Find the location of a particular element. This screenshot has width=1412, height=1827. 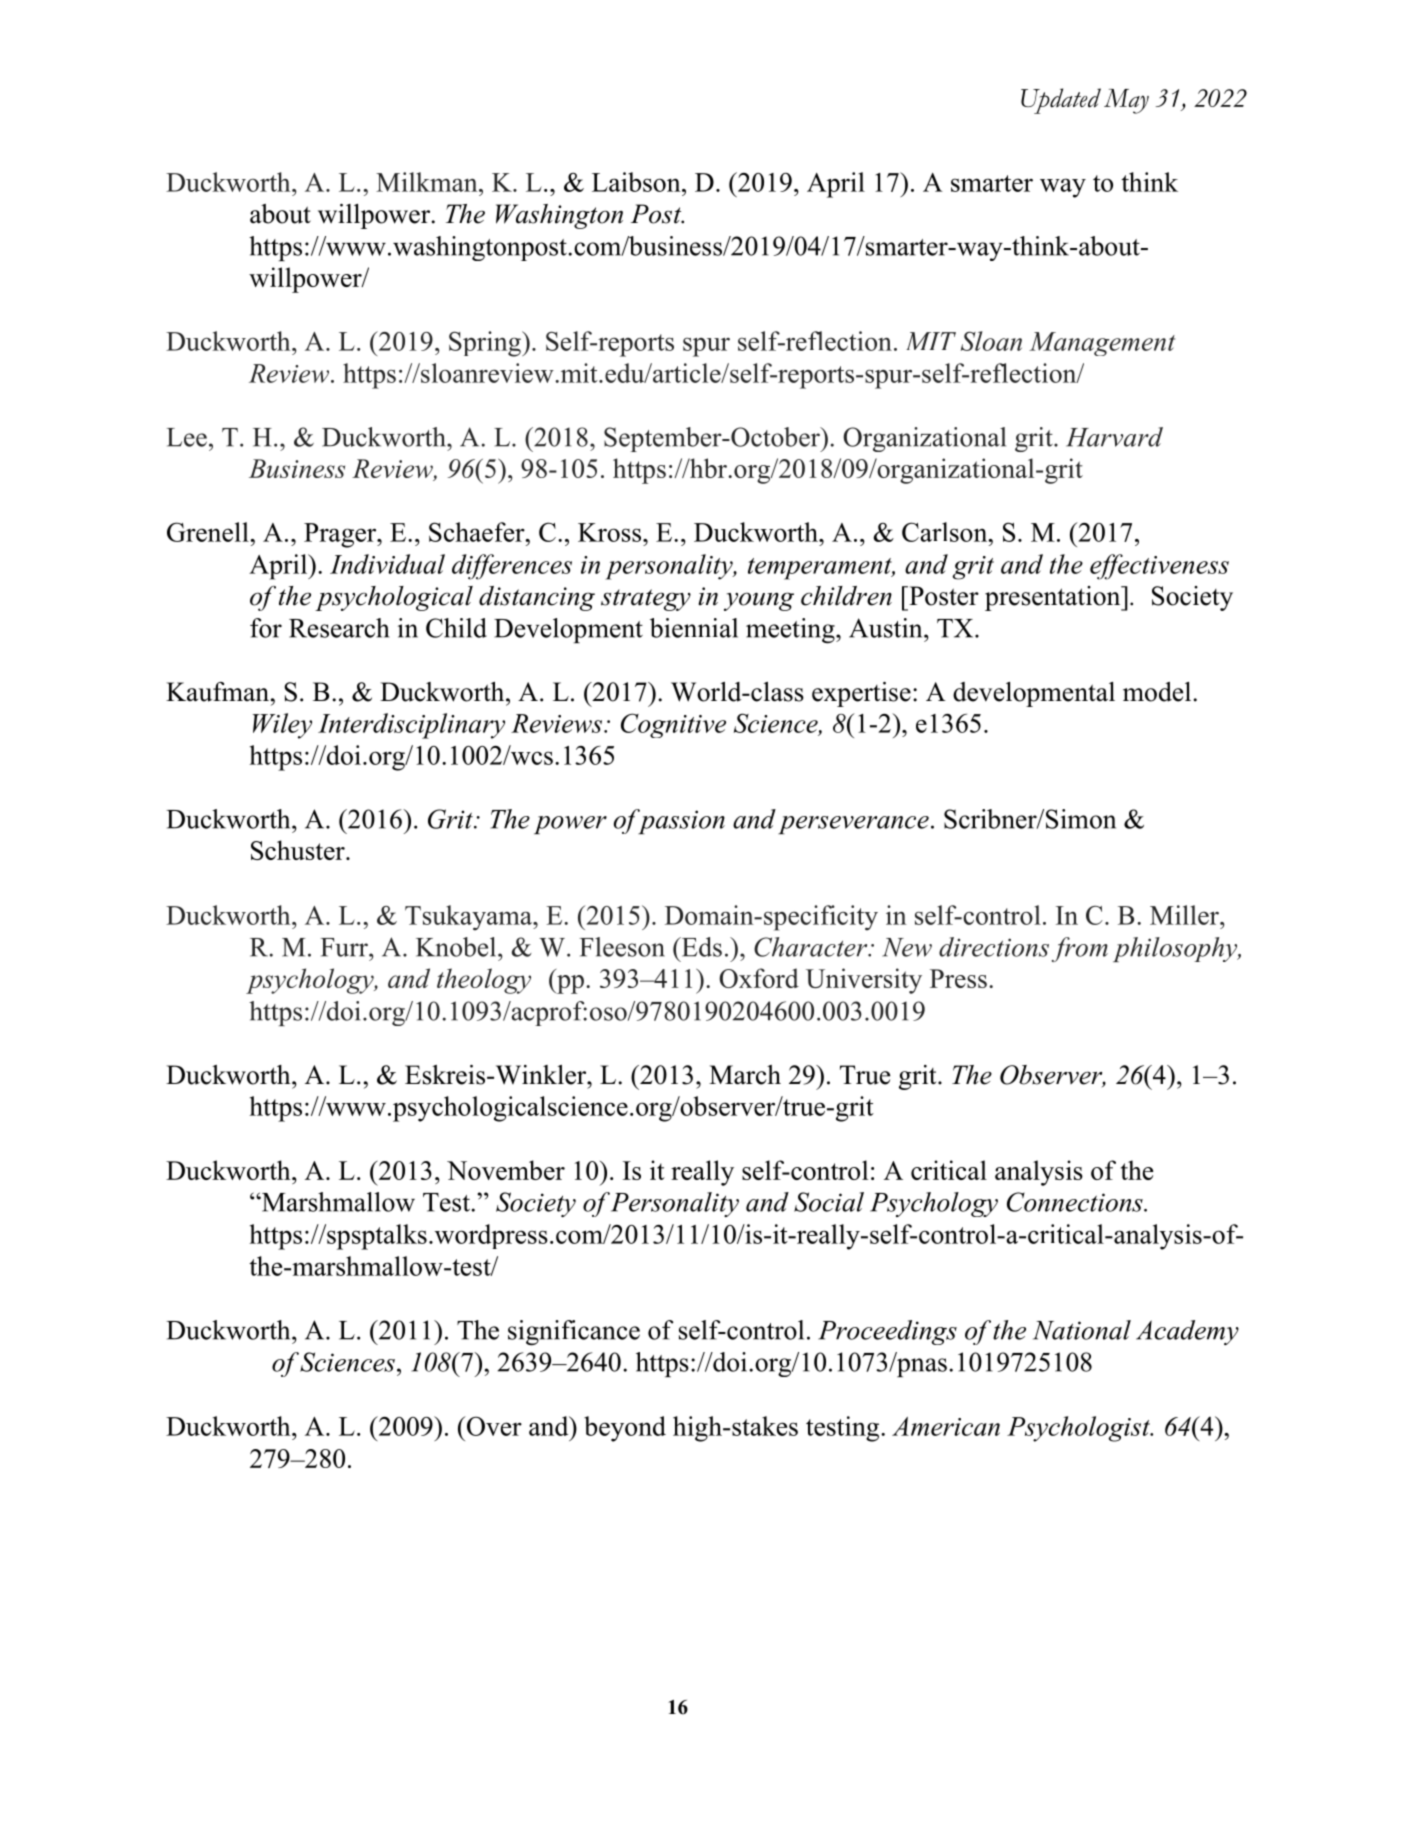

May is located at coordinates (1126, 101).
